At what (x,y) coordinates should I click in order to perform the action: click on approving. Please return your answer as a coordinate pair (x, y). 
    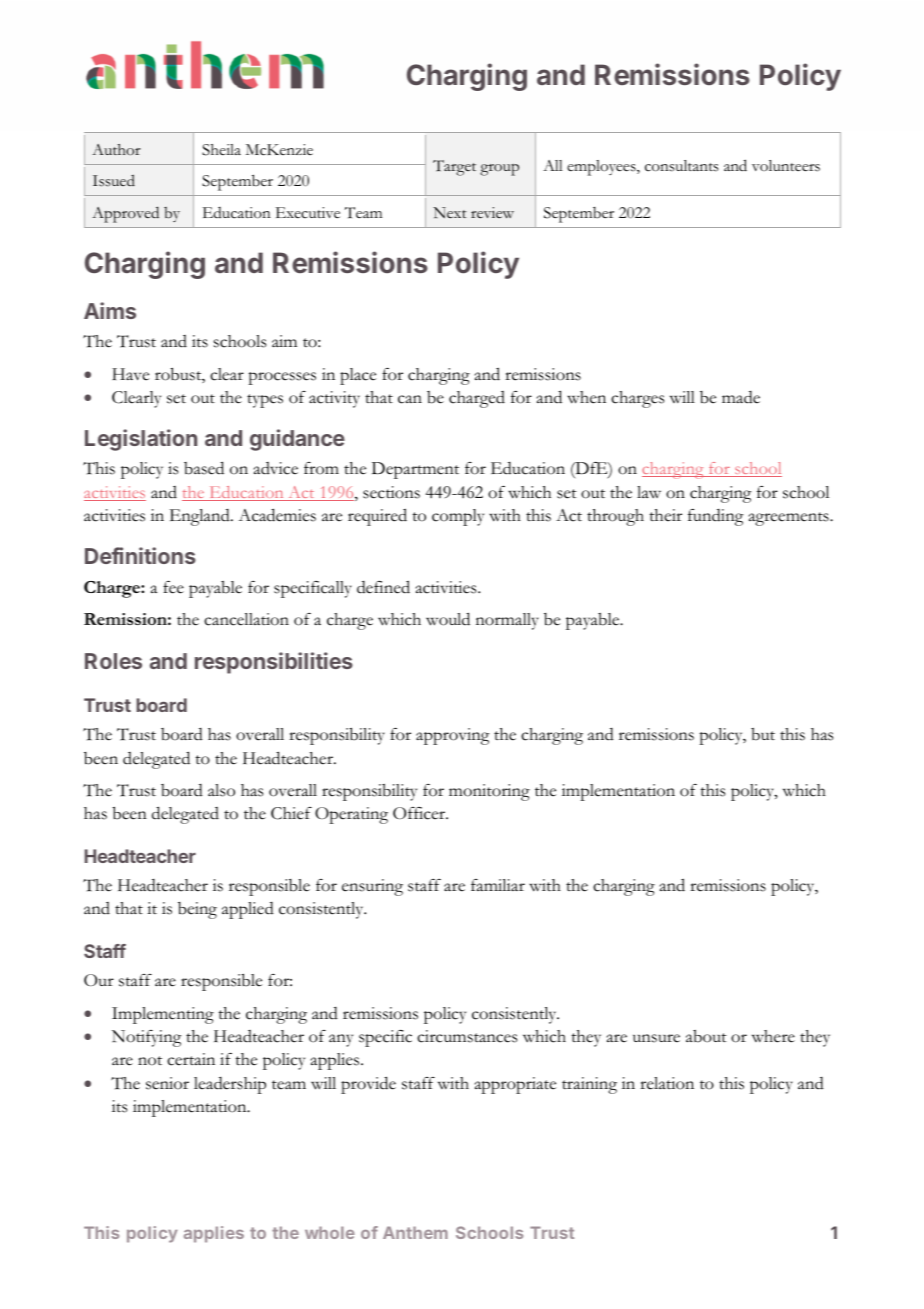
    Looking at the image, I should click on (452, 736).
